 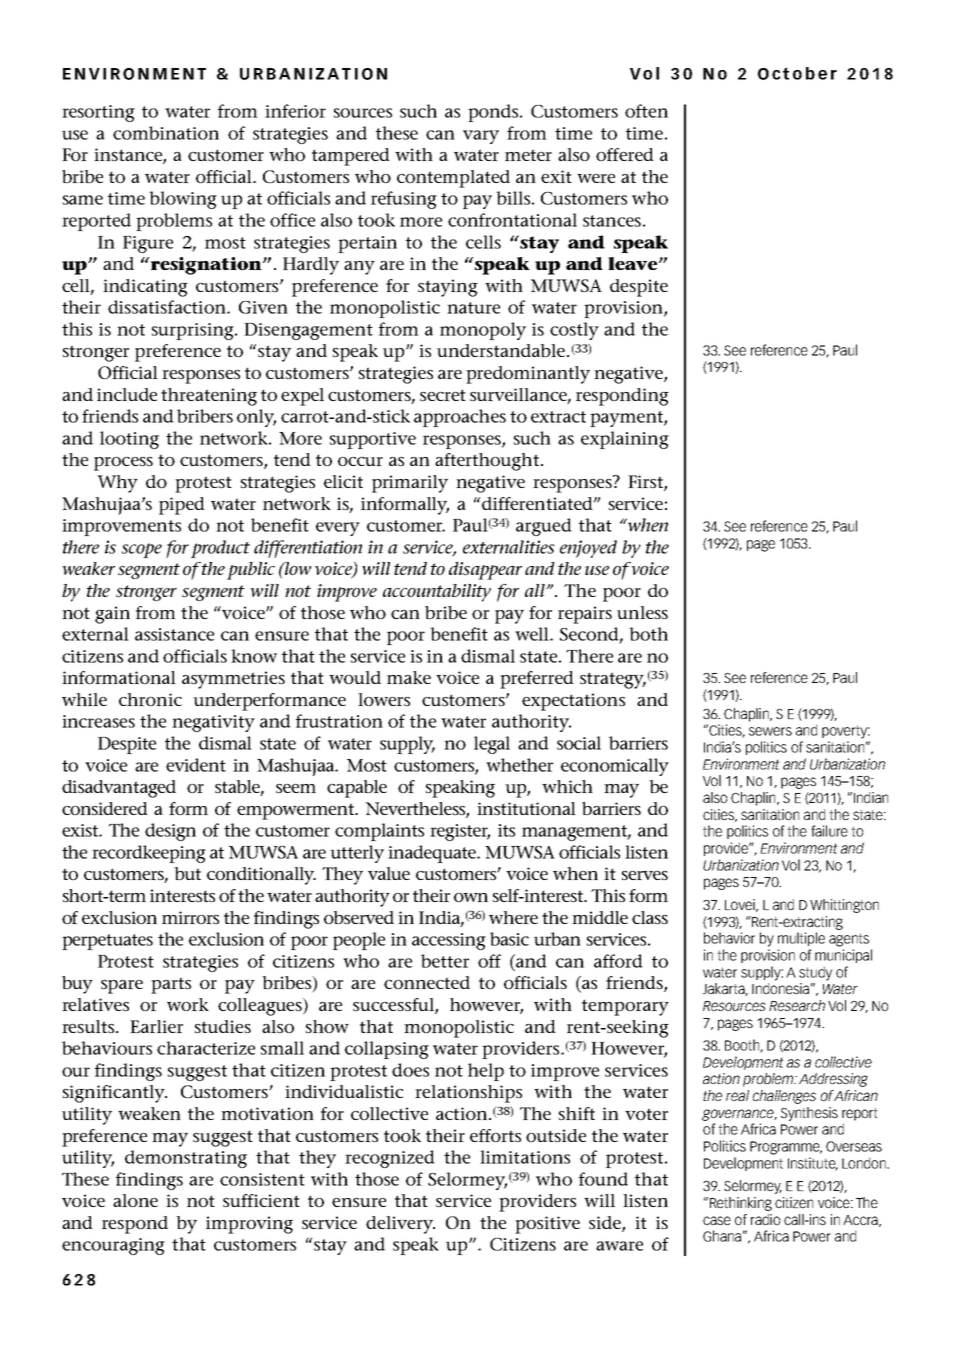 I want to click on often, so click(x=646, y=111).
